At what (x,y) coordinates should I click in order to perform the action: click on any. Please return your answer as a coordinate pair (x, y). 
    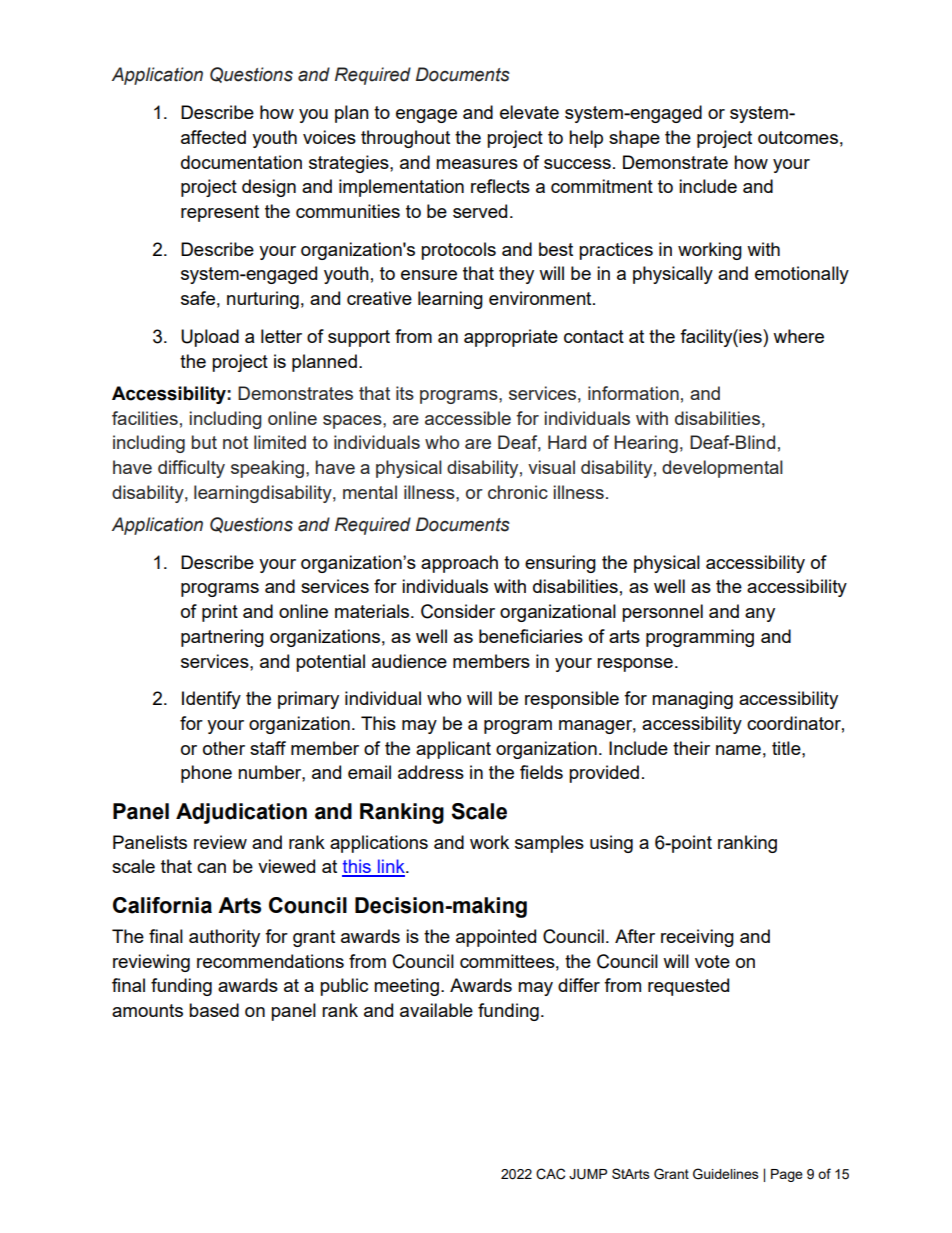
    Looking at the image, I should click on (760, 615).
